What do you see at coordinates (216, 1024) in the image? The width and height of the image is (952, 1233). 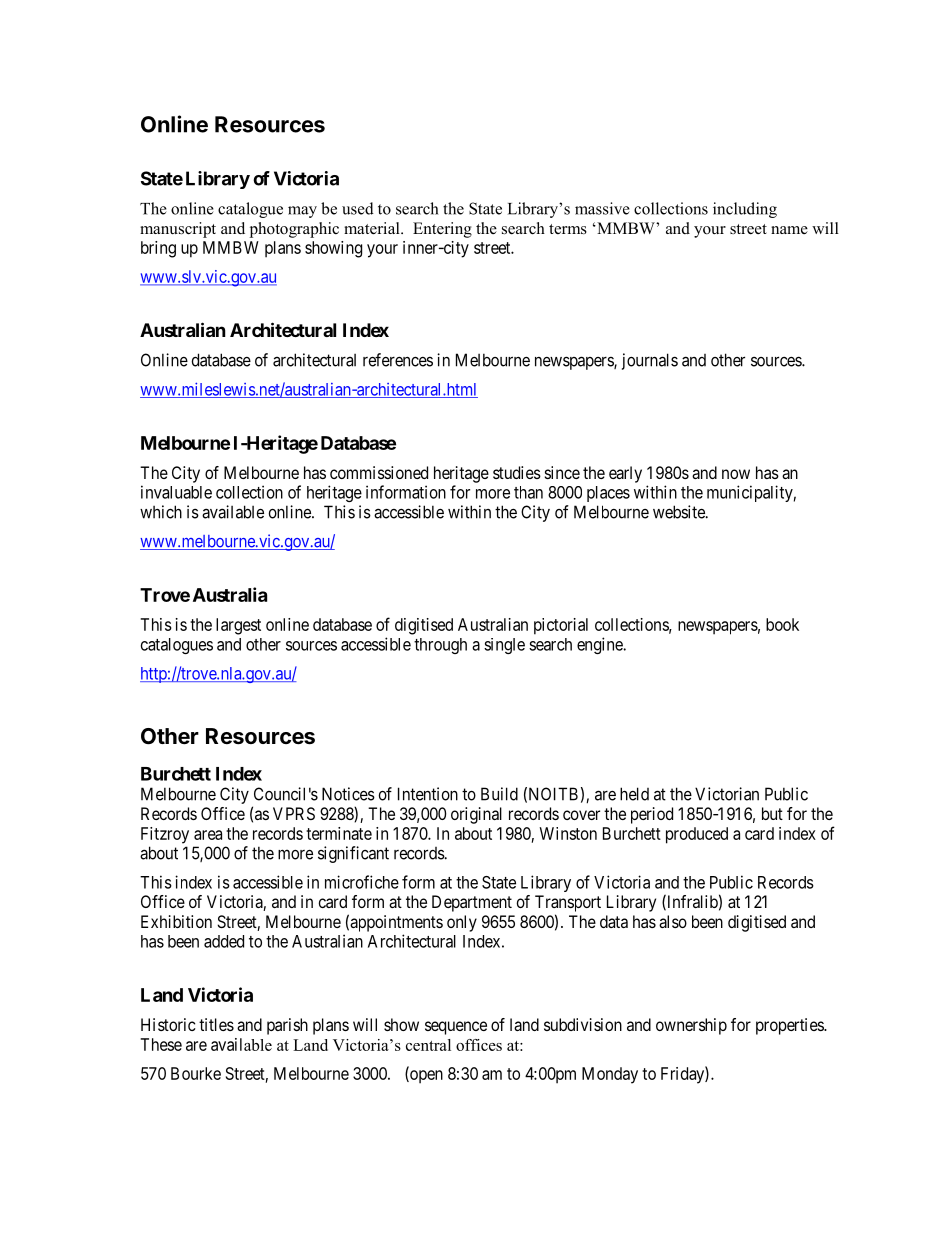 I see `titles` at bounding box center [216, 1024].
